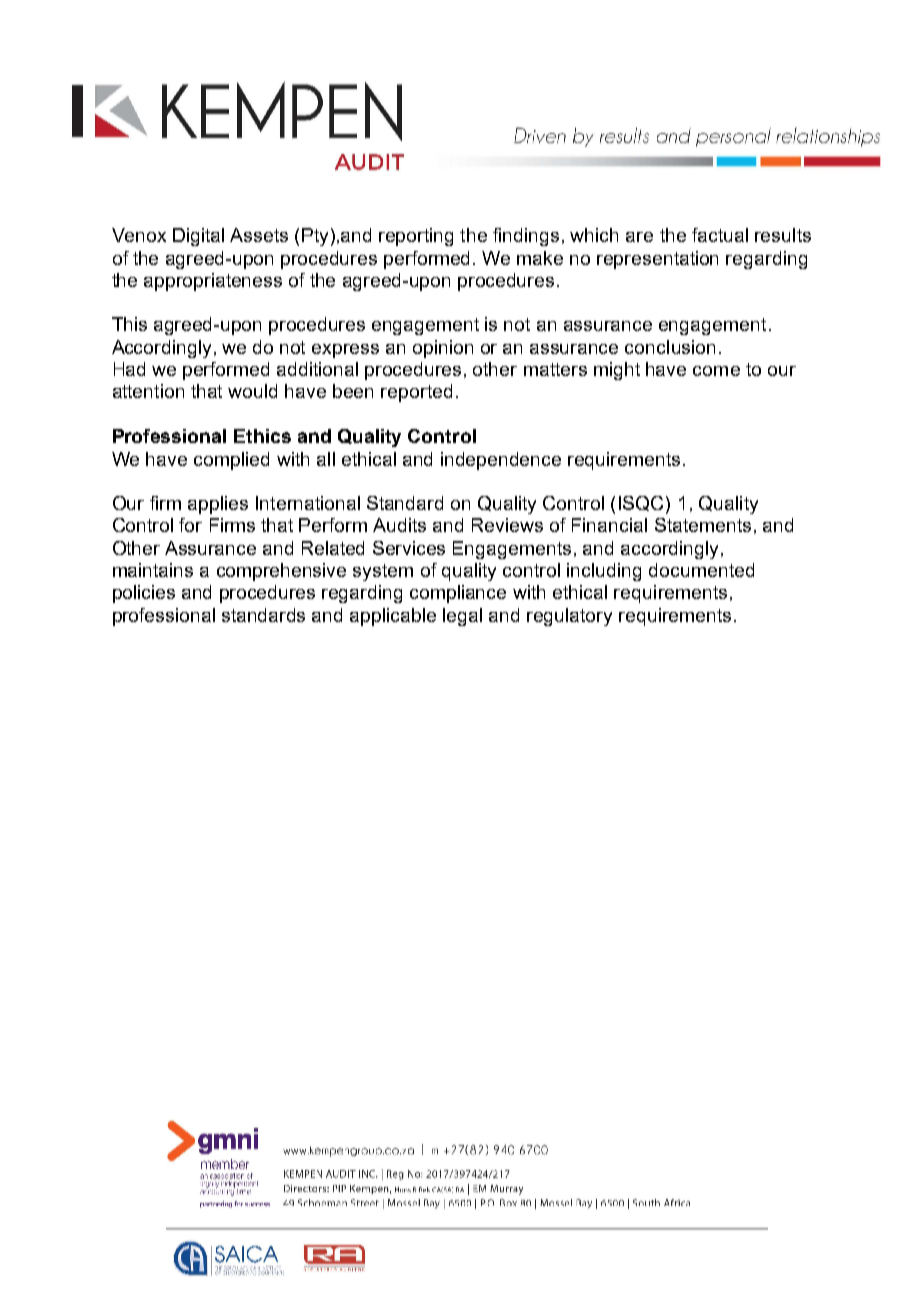 This page has width=924, height=1308. What do you see at coordinates (218, 505) in the page?
I see `applies` at bounding box center [218, 505].
